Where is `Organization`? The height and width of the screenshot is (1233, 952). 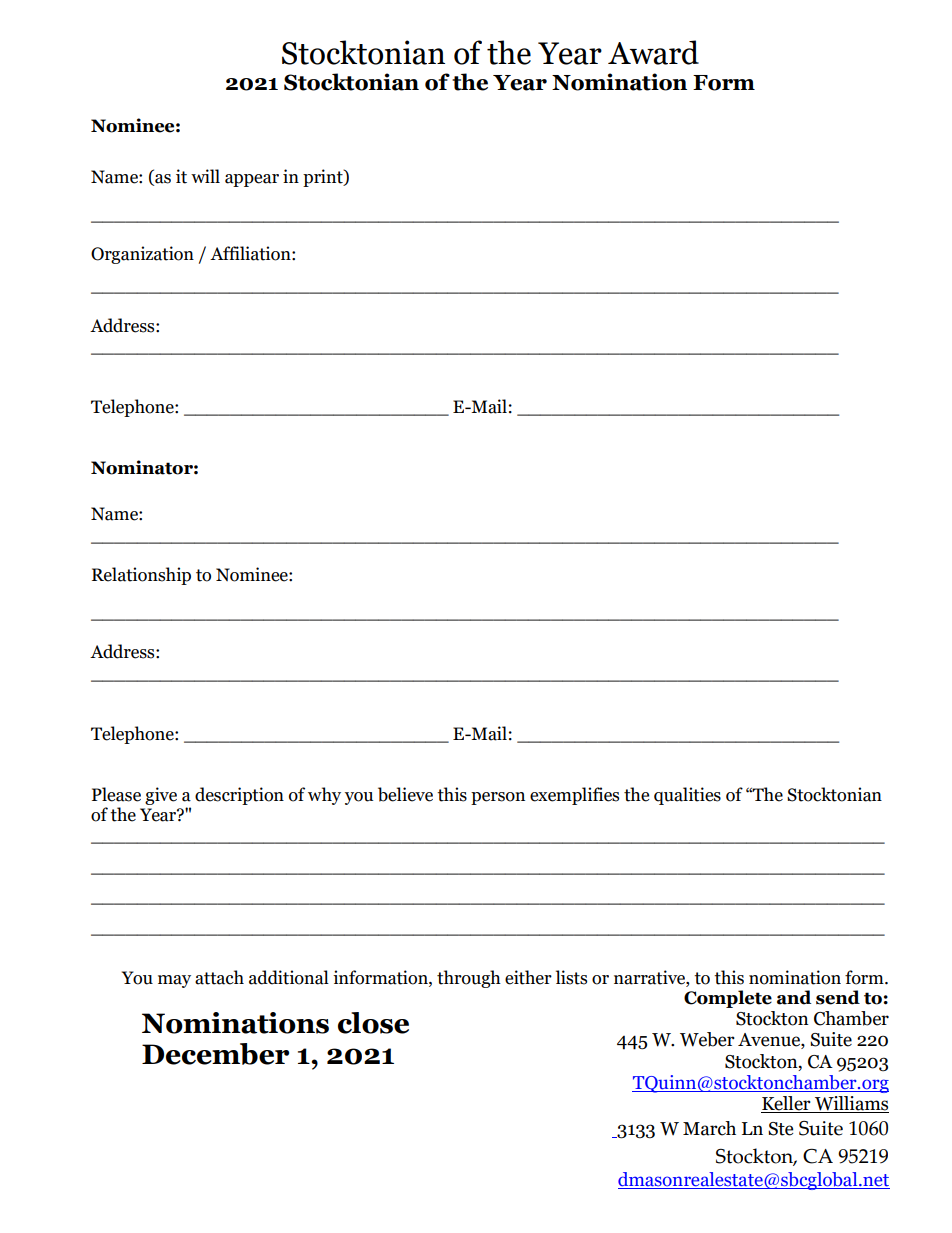
Organization is located at coordinates (142, 255).
